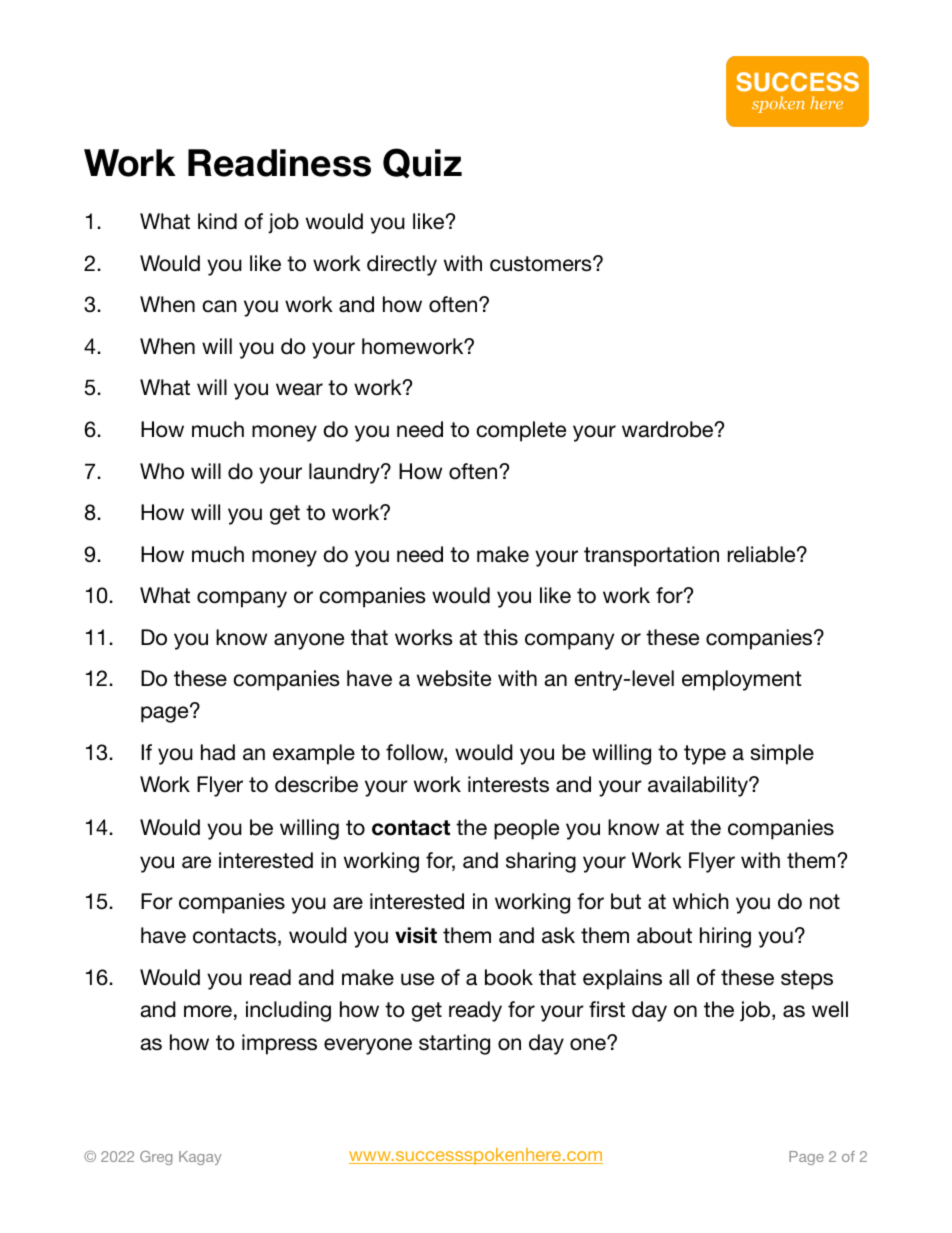  I want to click on wear, so click(299, 389).
